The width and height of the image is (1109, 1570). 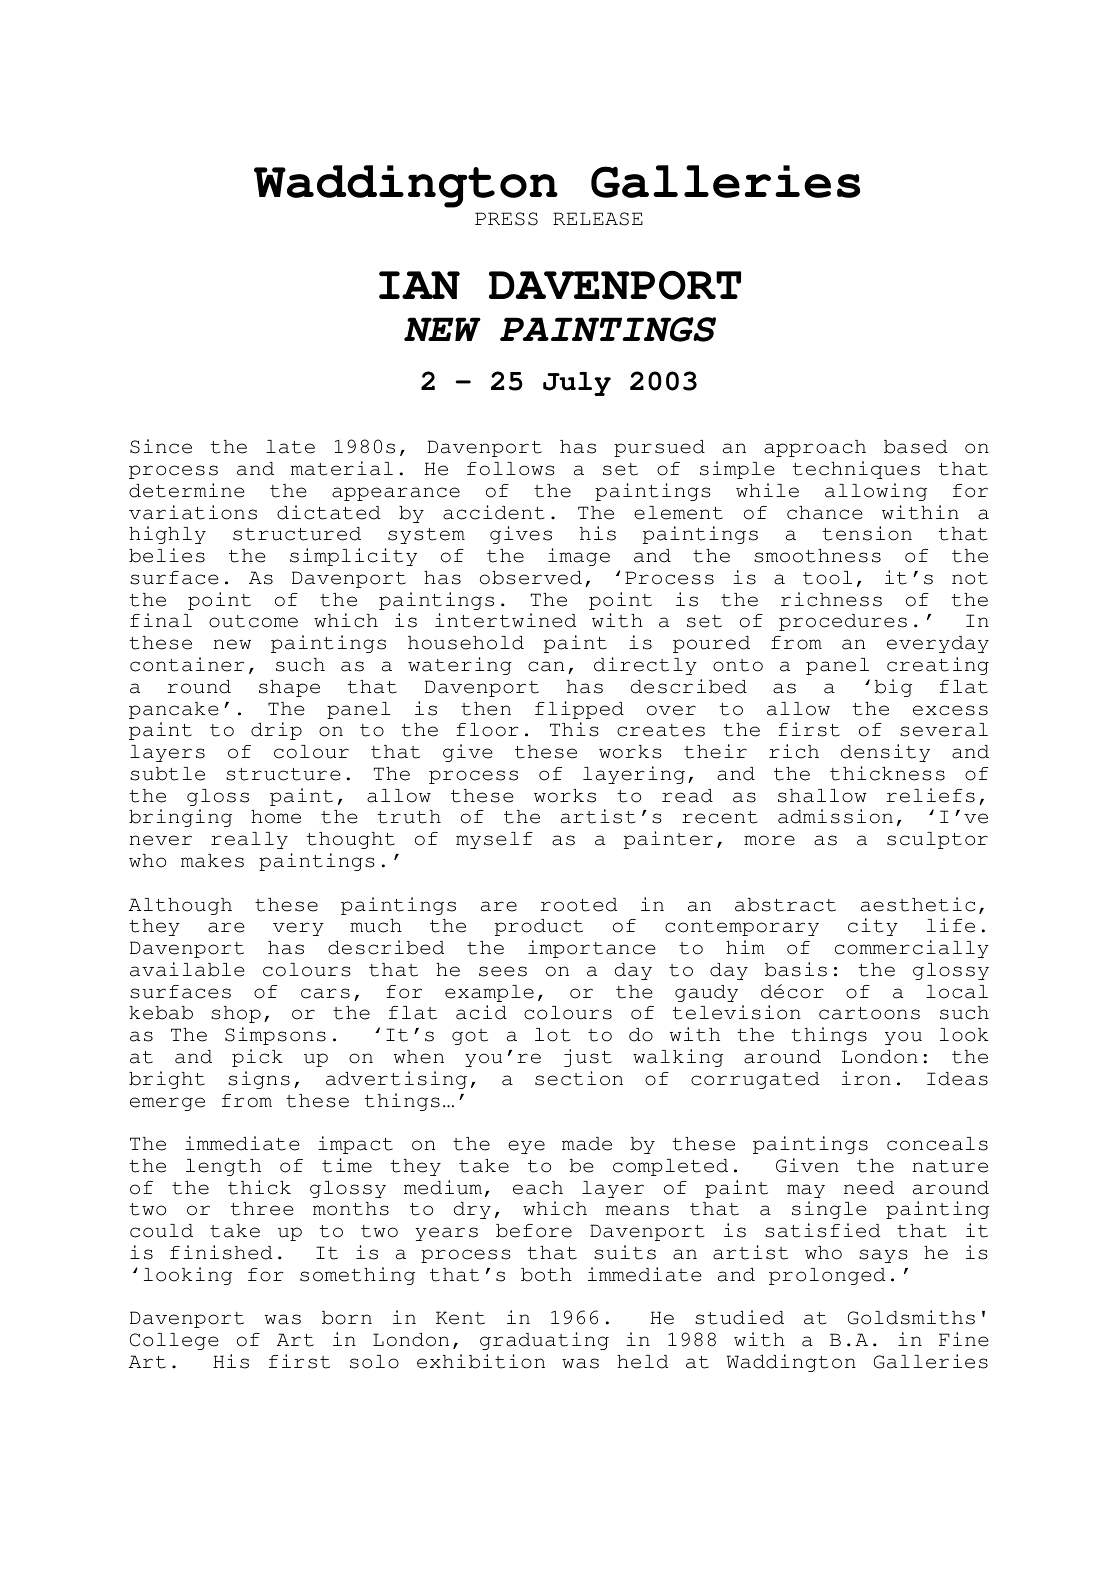 What do you see at coordinates (253, 621) in the image?
I see `outcome` at bounding box center [253, 621].
